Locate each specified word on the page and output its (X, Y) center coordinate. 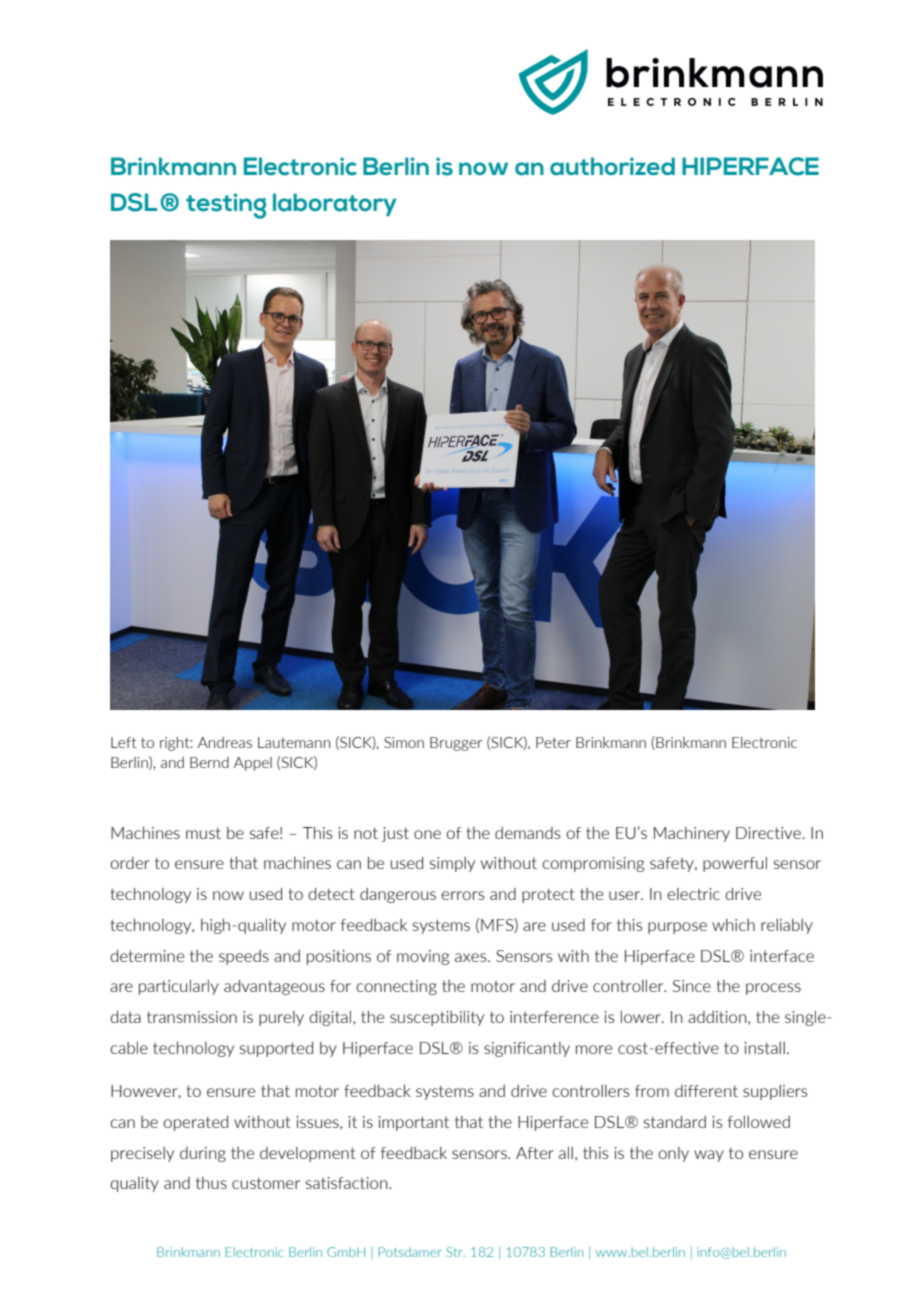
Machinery (692, 834)
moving (423, 957)
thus (211, 1183)
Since (692, 986)
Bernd (209, 762)
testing (226, 206)
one (427, 834)
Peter (553, 742)
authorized (612, 166)
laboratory (335, 204)
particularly (179, 987)
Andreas (225, 742)
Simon (404, 742)
